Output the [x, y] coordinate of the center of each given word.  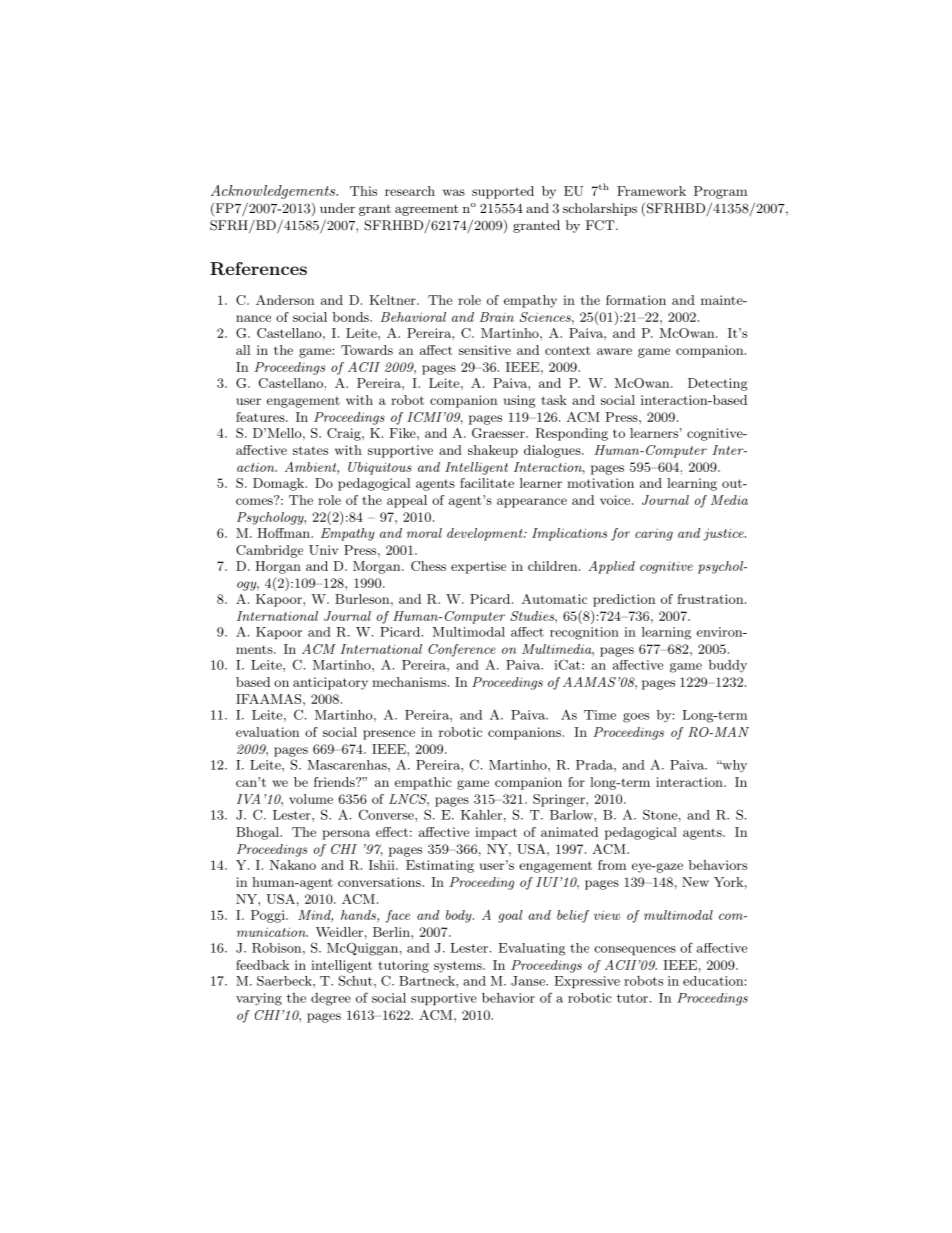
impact [496, 833]
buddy [728, 666]
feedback [262, 965]
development [486, 534]
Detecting [717, 384]
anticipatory [330, 683]
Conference [462, 650]
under [337, 208]
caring [654, 534]
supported [503, 192]
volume [311, 799]
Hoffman [284, 533]
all [243, 350]
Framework [651, 191]
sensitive [485, 350]
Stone [660, 814]
